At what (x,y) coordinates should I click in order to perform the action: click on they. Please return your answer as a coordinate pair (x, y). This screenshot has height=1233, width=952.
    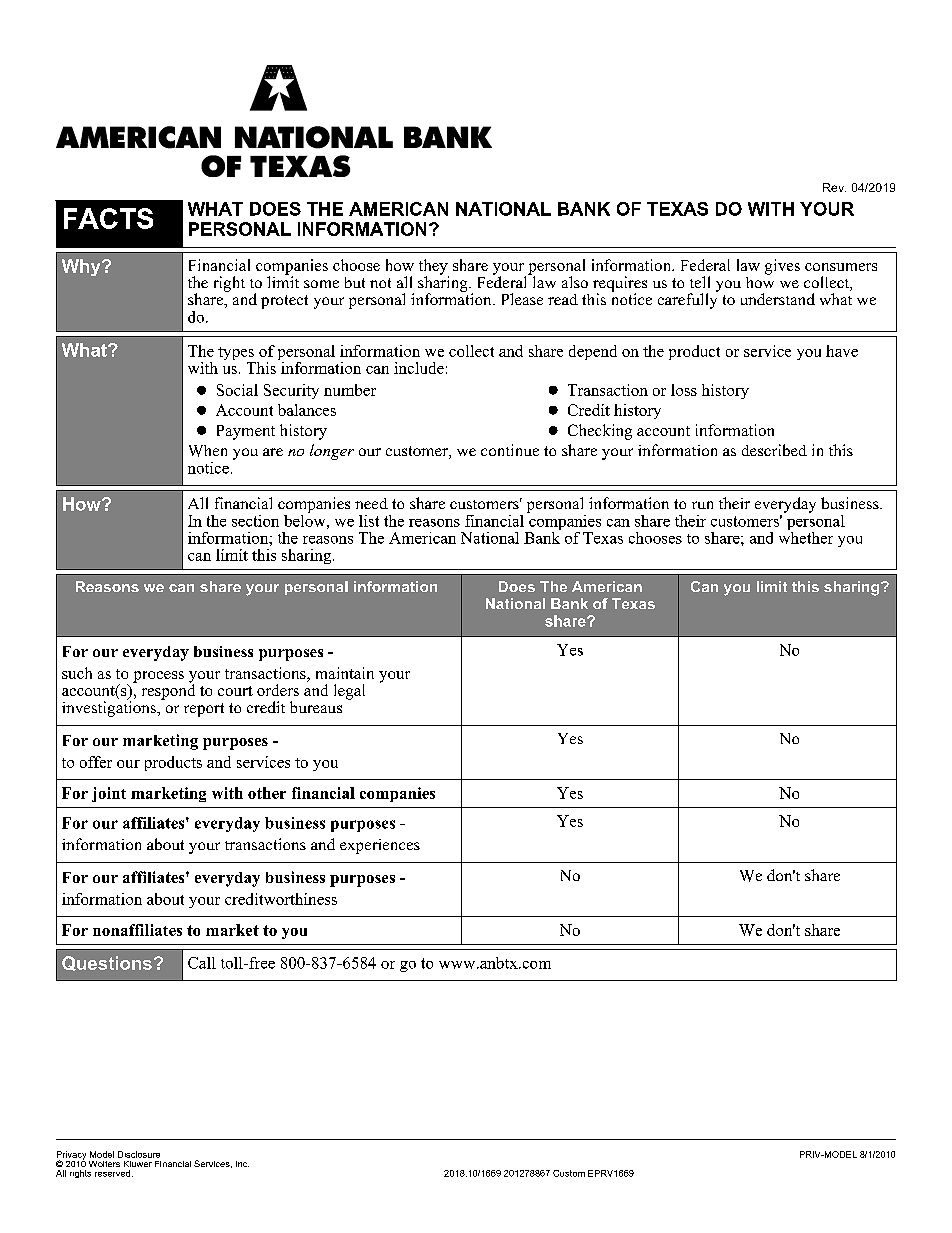
    Looking at the image, I should click on (434, 268).
